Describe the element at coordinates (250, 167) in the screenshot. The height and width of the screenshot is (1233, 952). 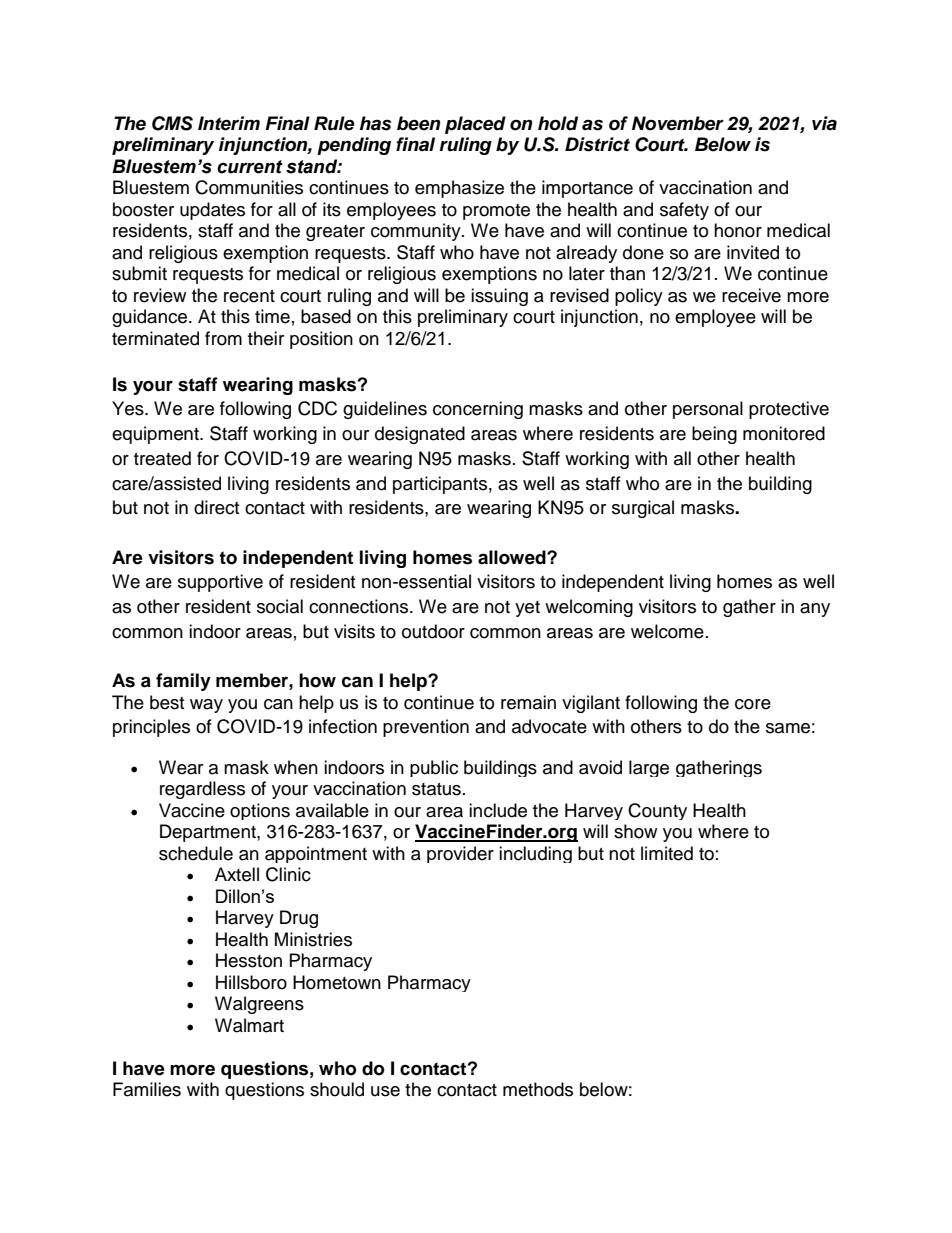
I see `current` at that location.
